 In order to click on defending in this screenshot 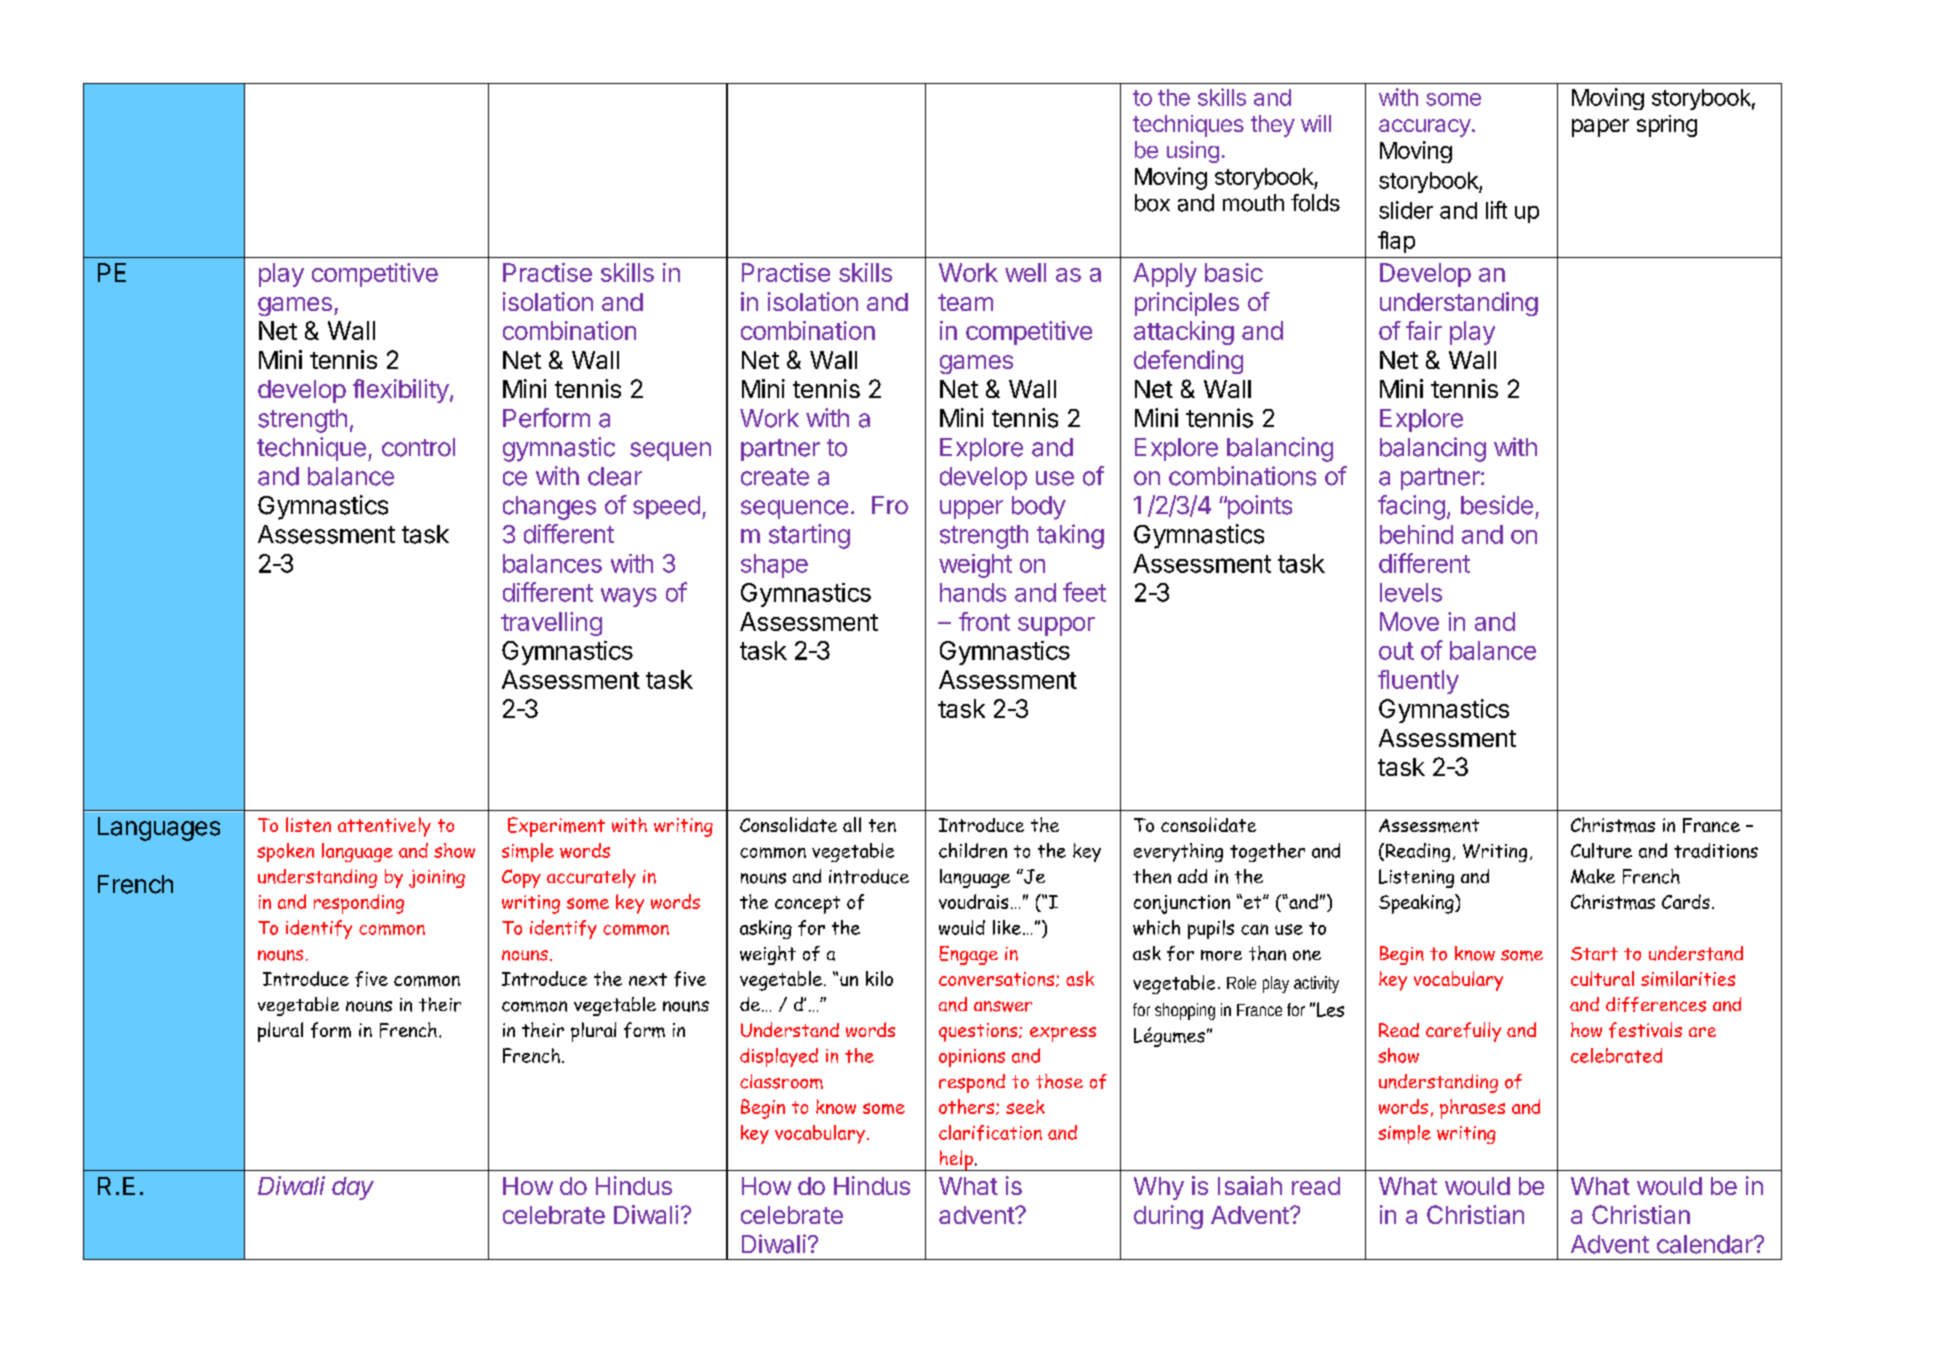, I will do `click(1188, 362)`.
